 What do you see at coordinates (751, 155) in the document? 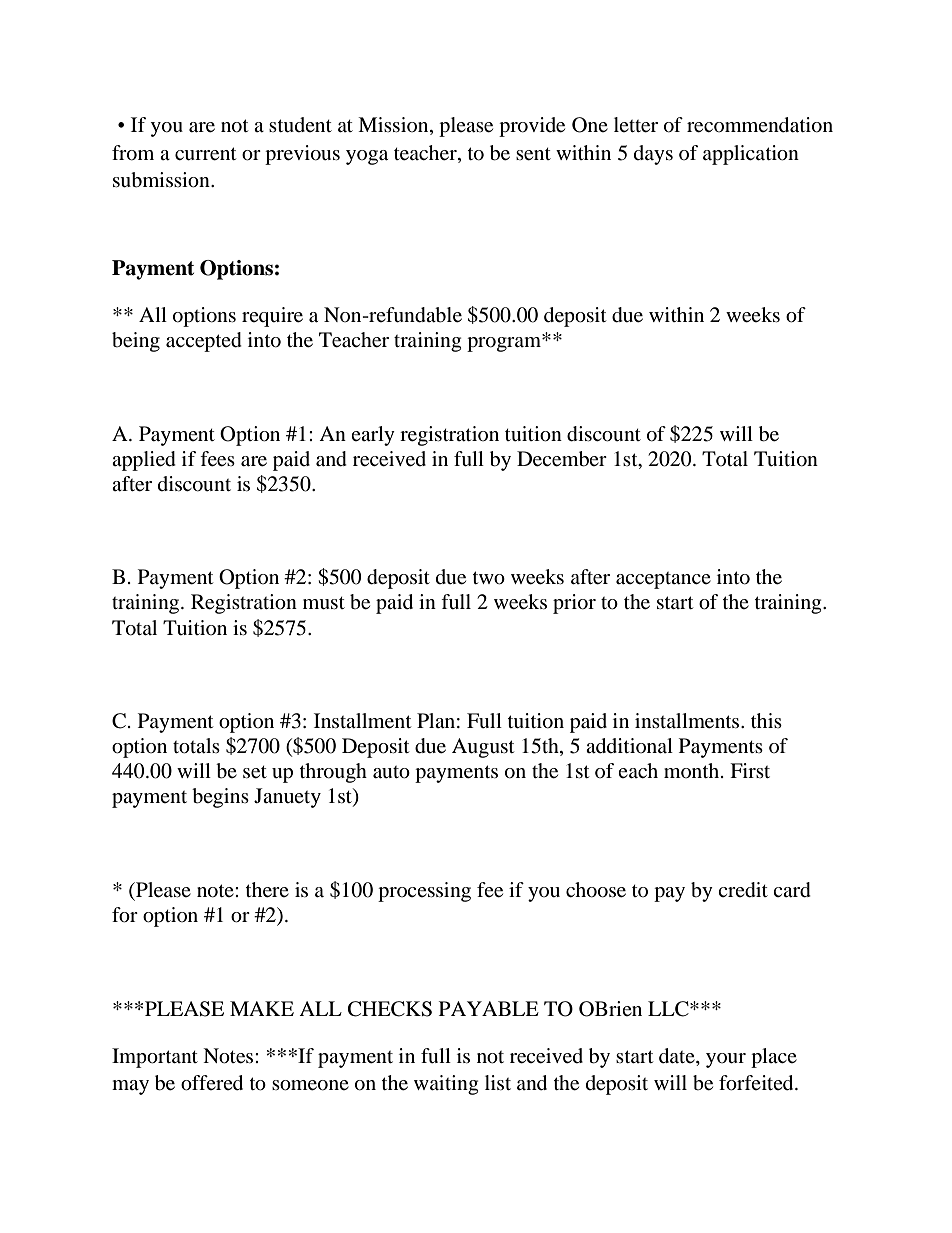
I see `application` at bounding box center [751, 155].
